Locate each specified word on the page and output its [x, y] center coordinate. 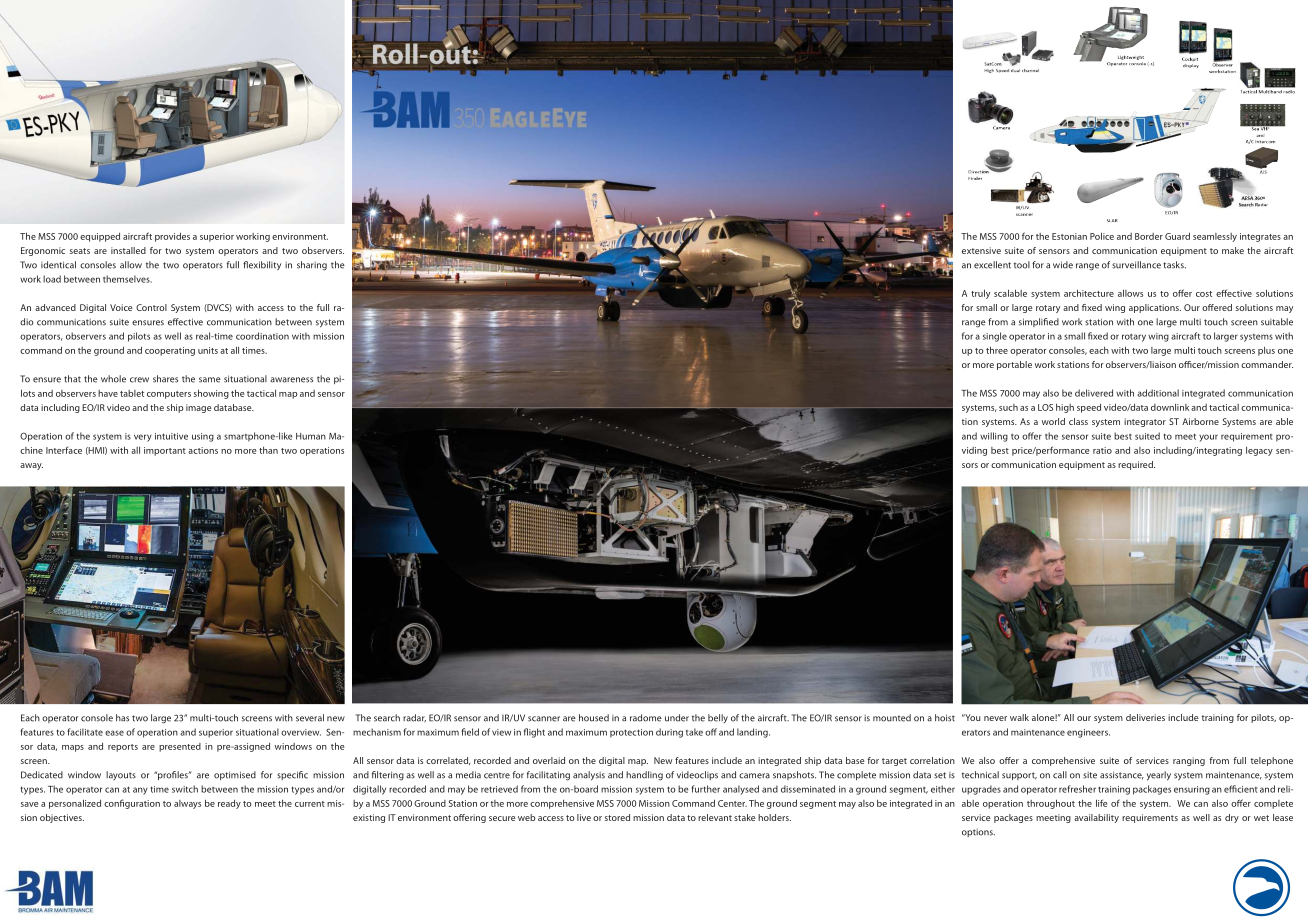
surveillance [1136, 265]
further [705, 789]
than [268, 450]
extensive [981, 250]
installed [128, 250]
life [1101, 803]
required [1136, 465]
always [187, 804]
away [31, 466]
